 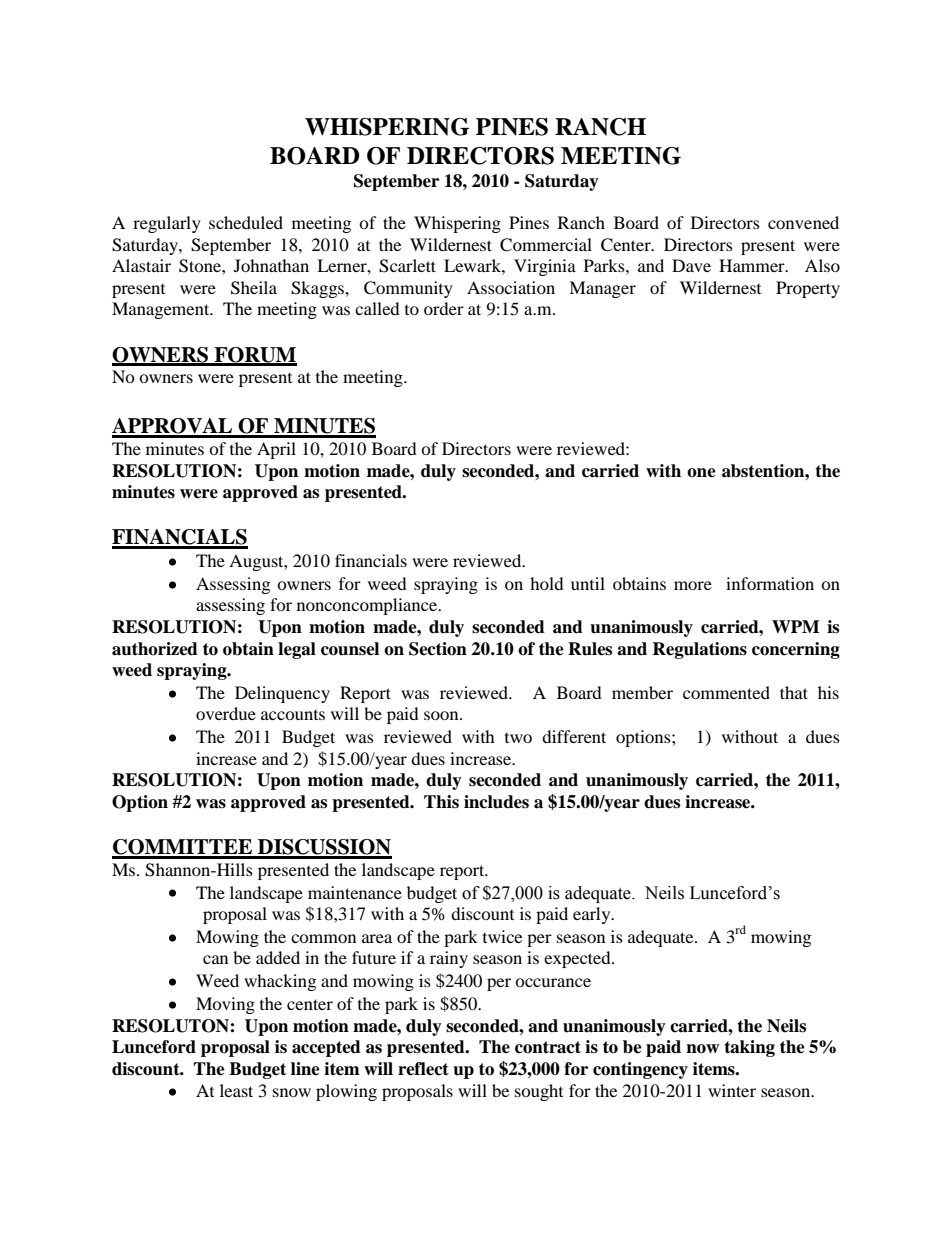 What do you see at coordinates (236, 1090) in the page?
I see `least` at bounding box center [236, 1090].
